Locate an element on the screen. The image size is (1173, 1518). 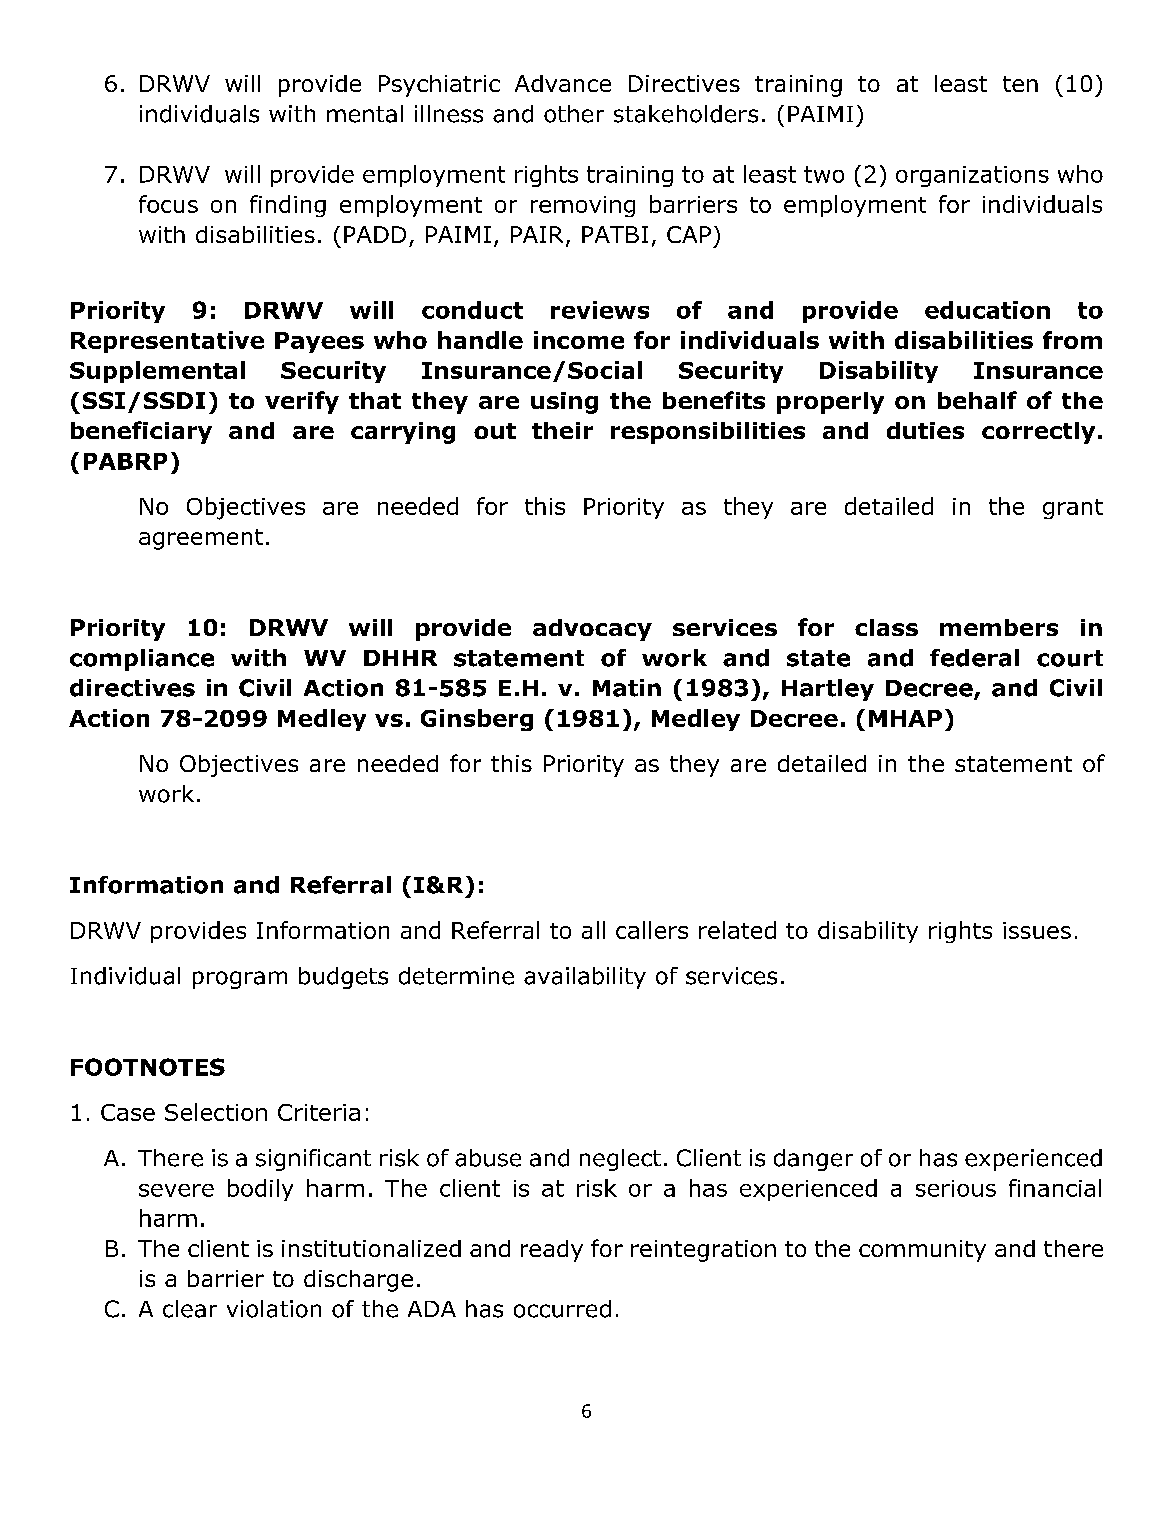
Matin is located at coordinates (627, 688).
